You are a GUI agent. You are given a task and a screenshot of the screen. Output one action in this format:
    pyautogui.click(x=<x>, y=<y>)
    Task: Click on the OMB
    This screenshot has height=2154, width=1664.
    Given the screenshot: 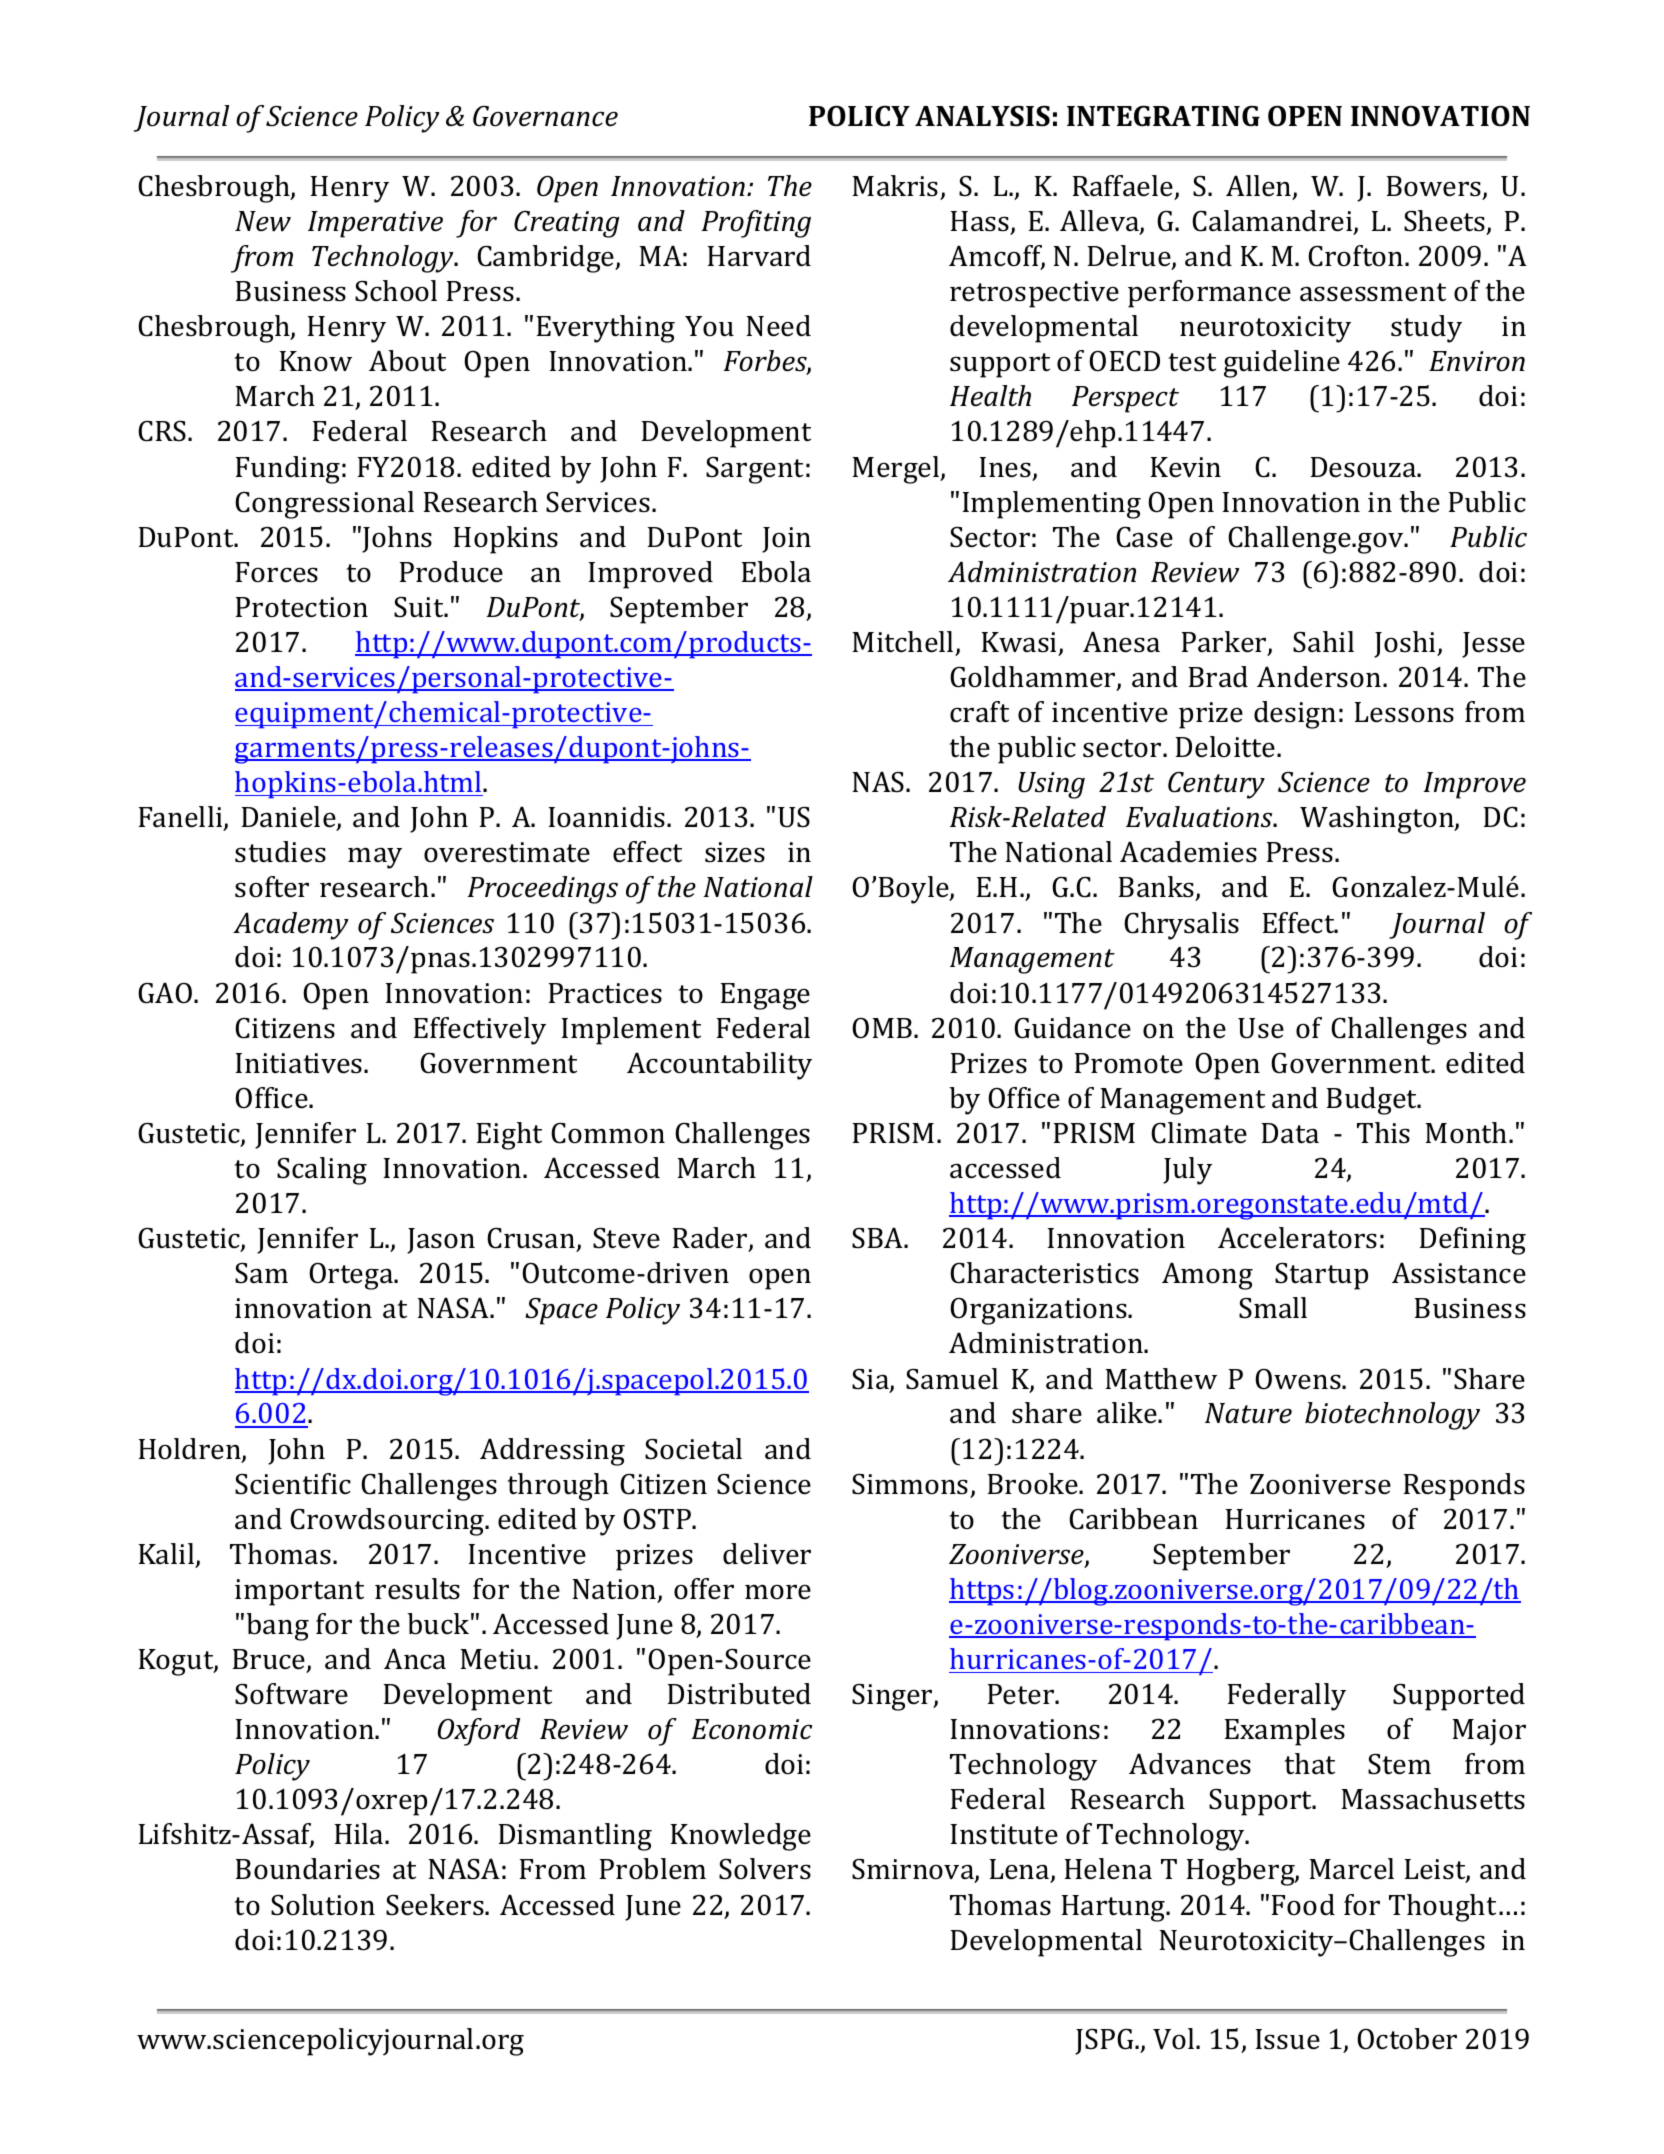 What is the action you would take?
    pyautogui.click(x=883, y=1028)
